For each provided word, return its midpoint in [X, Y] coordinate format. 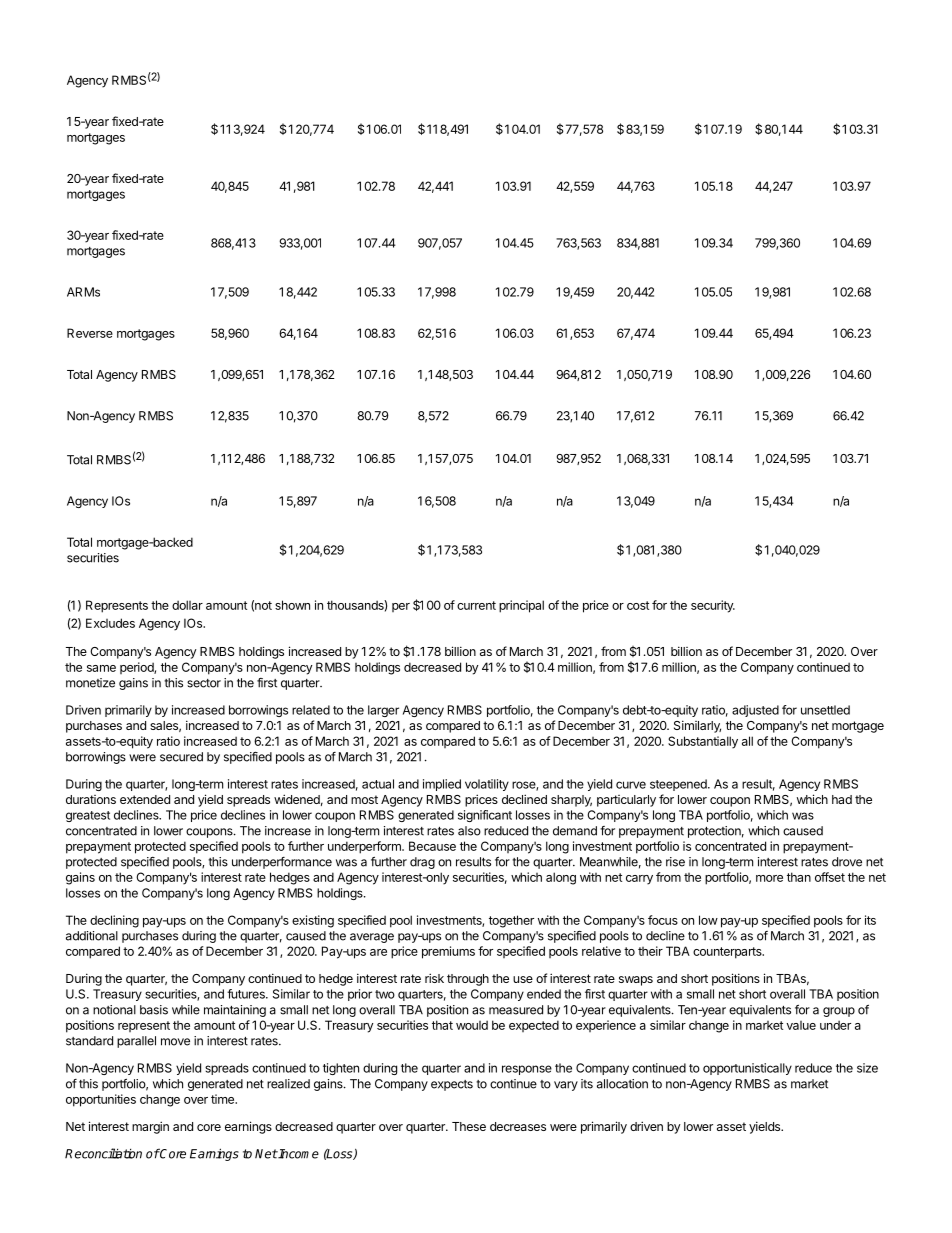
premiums [448, 952]
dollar [187, 605]
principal [521, 606]
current [476, 605]
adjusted [755, 711]
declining [114, 921]
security [713, 606]
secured [181, 757]
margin [150, 1127]
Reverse [90, 333]
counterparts [728, 953]
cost [638, 605]
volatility [487, 785]
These [469, 1126]
